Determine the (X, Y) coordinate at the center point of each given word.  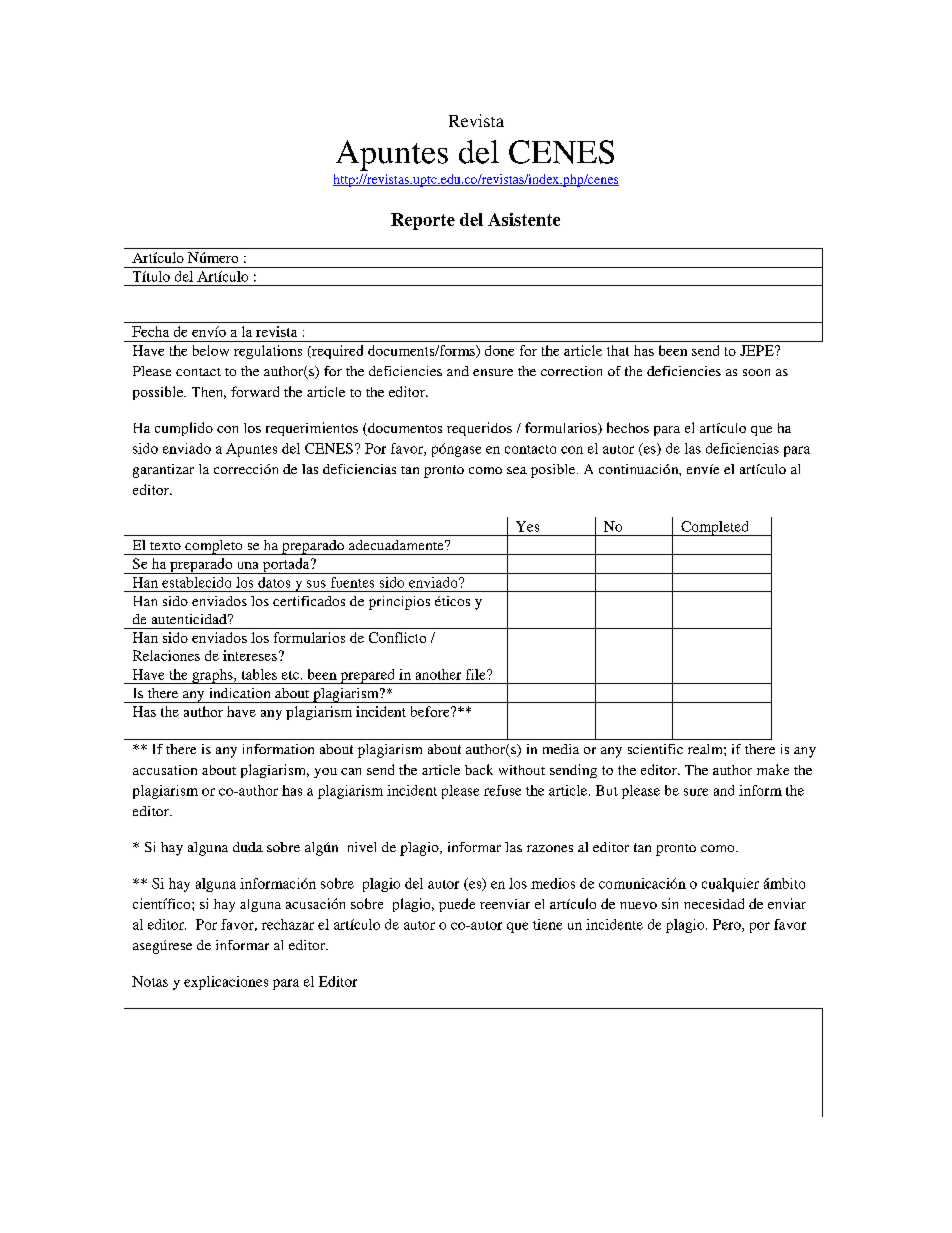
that (618, 350)
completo (214, 547)
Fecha (150, 331)
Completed (715, 528)
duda (248, 847)
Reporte (423, 221)
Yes (527, 526)
